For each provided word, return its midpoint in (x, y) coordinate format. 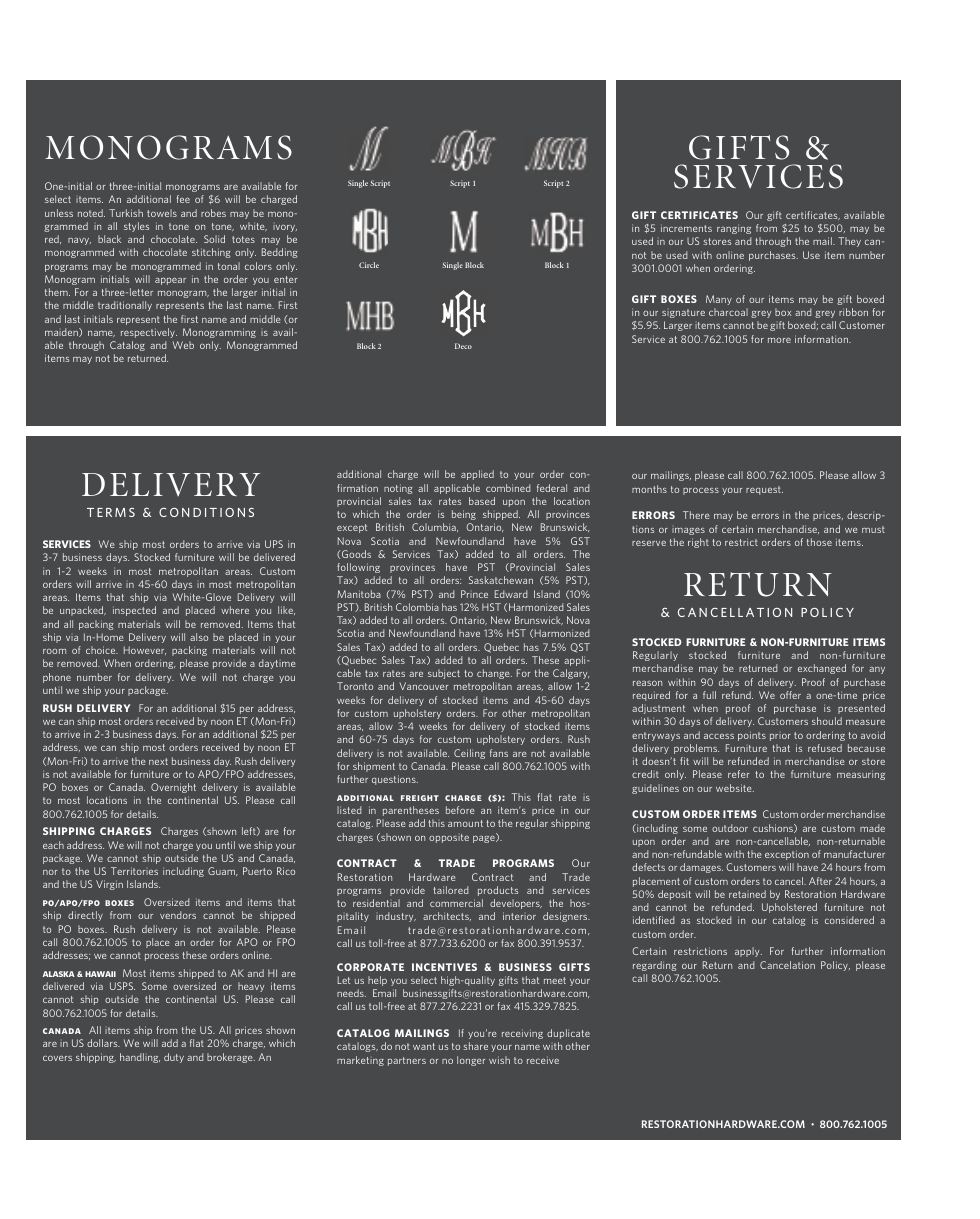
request (764, 490)
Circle (369, 265)
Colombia (417, 607)
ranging (734, 229)
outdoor (730, 828)
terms (111, 512)
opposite (449, 838)
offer (790, 695)
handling (140, 1058)
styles (136, 227)
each (53, 845)
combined (508, 488)
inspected (134, 611)
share (475, 1046)
